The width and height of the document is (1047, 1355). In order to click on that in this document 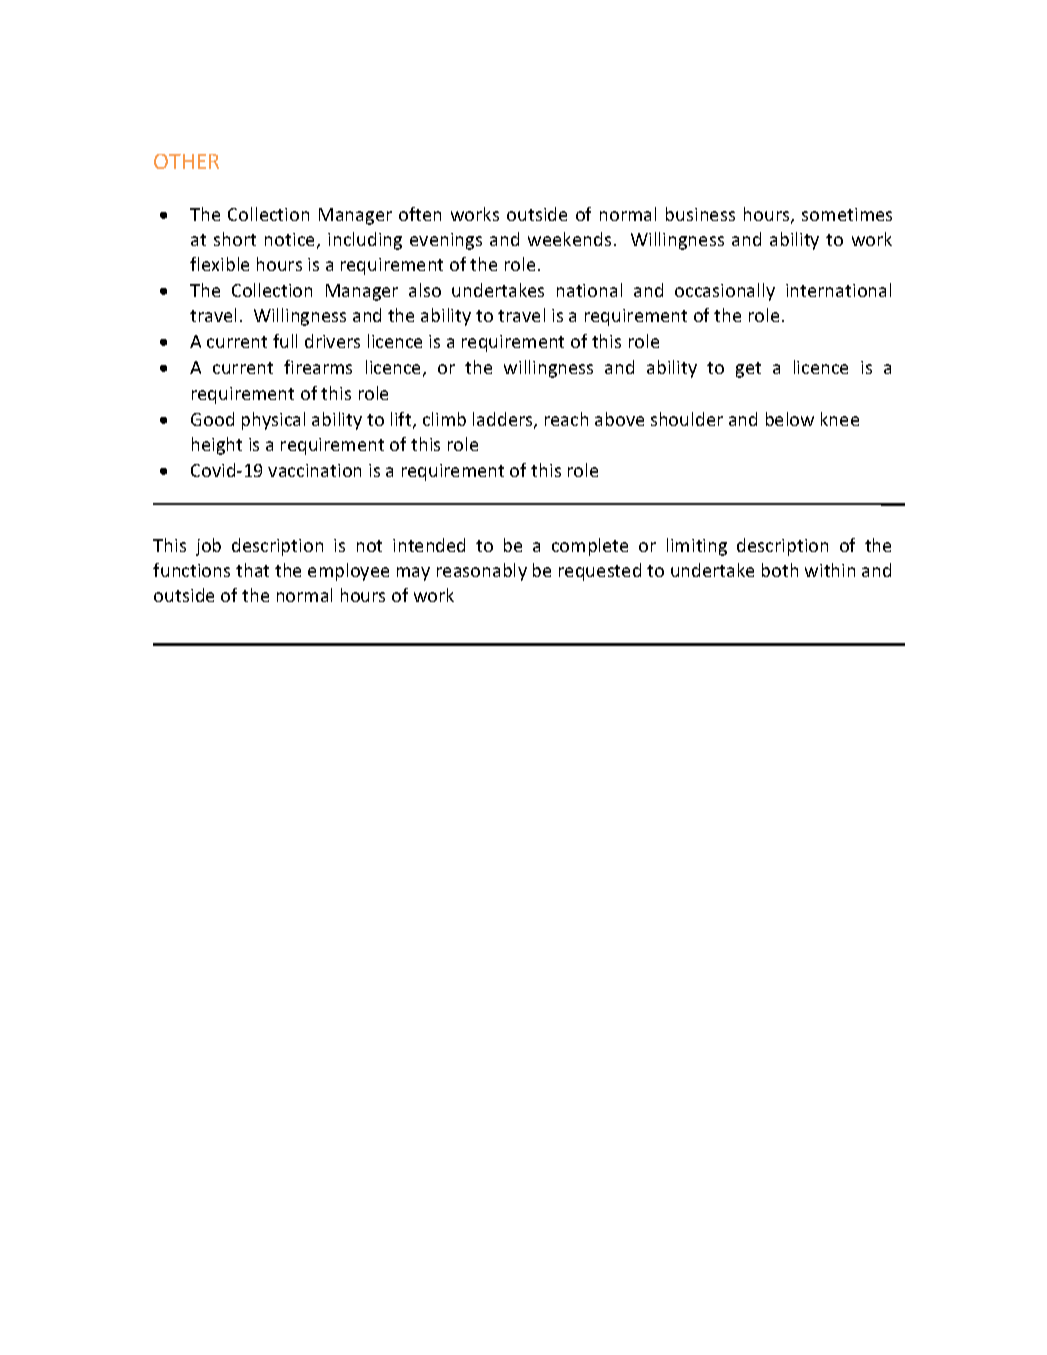, I will do `click(252, 570)`.
